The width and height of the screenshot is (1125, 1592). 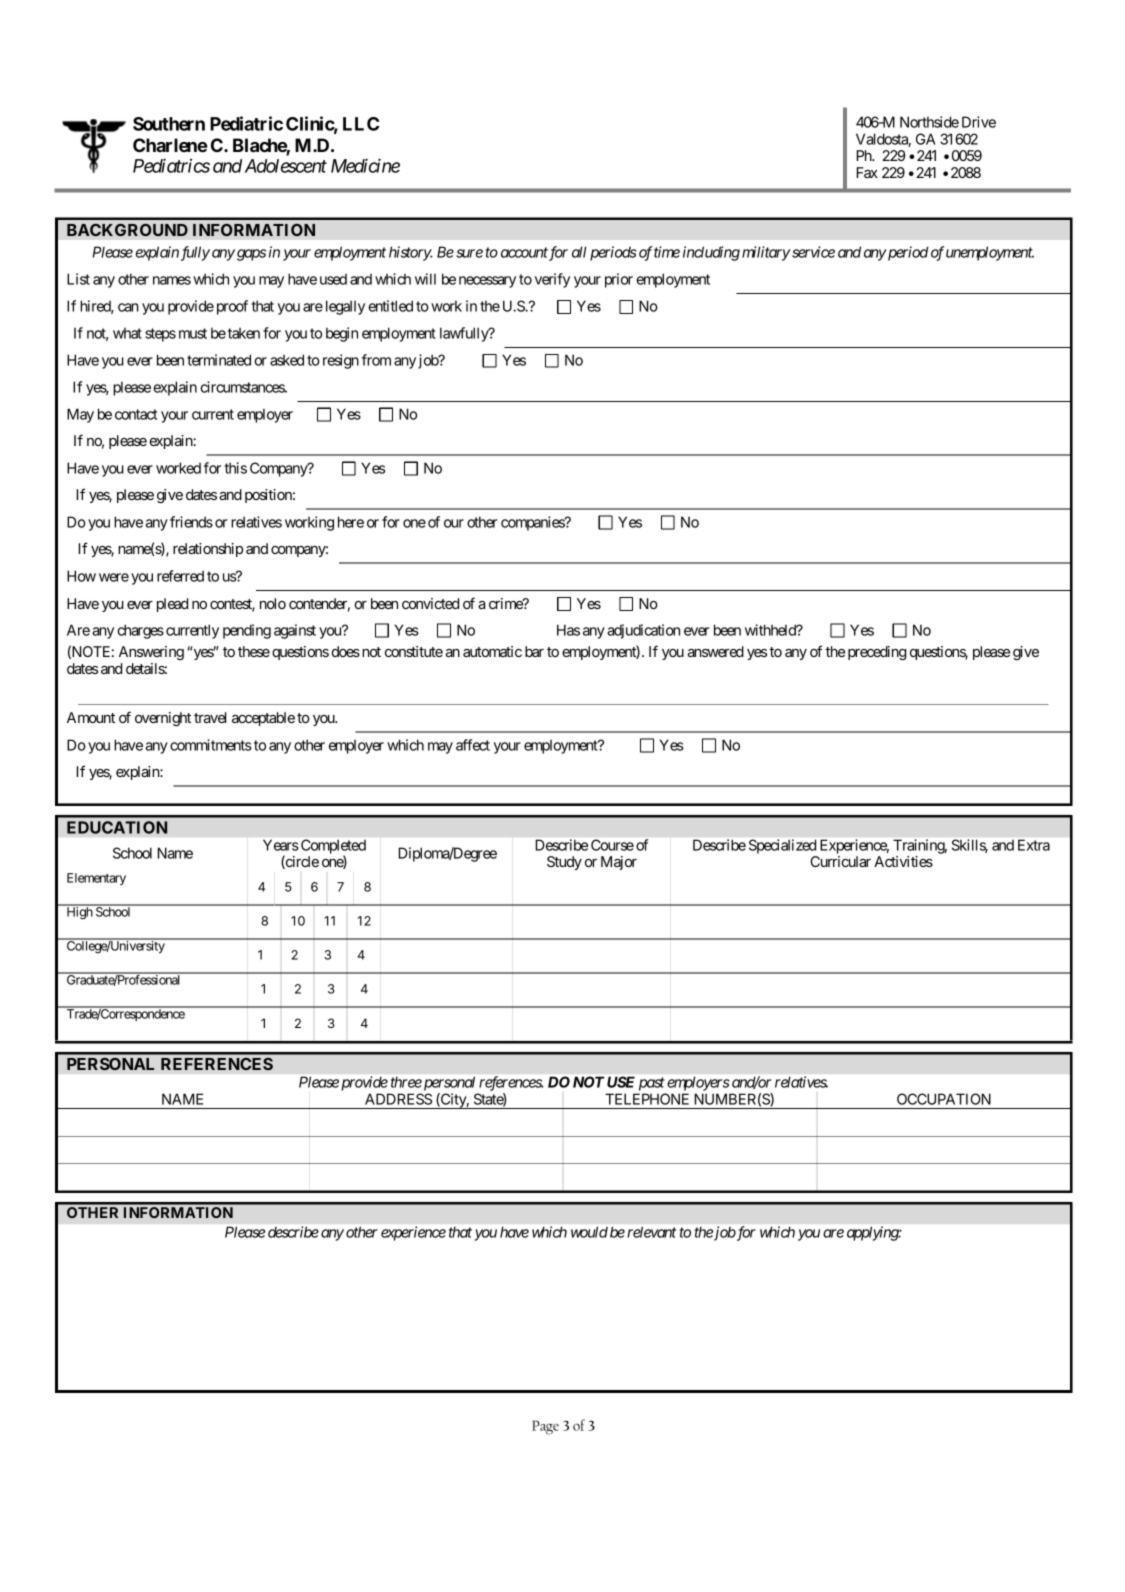 I want to click on would, so click(x=589, y=1232).
